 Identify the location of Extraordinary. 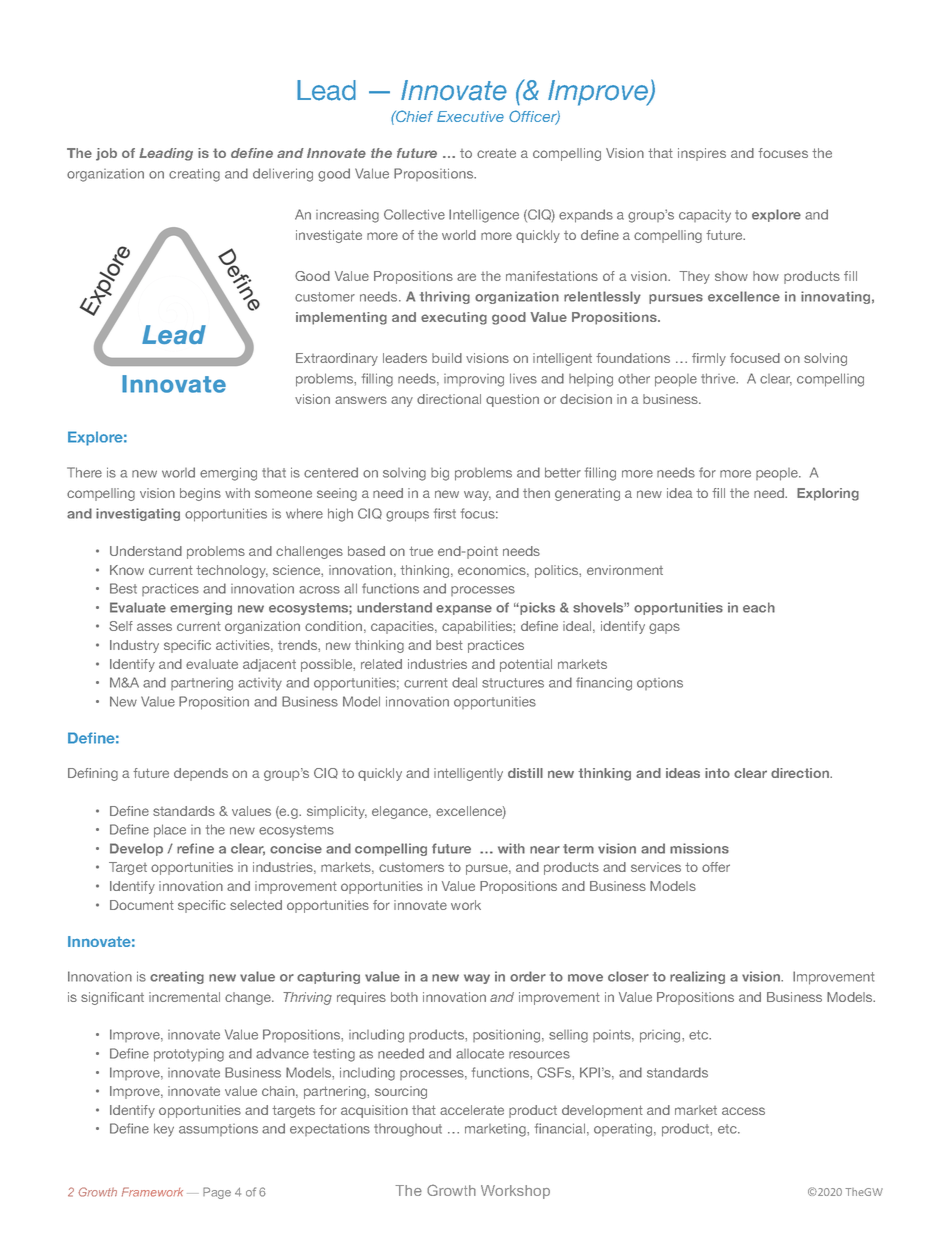
(337, 359).
